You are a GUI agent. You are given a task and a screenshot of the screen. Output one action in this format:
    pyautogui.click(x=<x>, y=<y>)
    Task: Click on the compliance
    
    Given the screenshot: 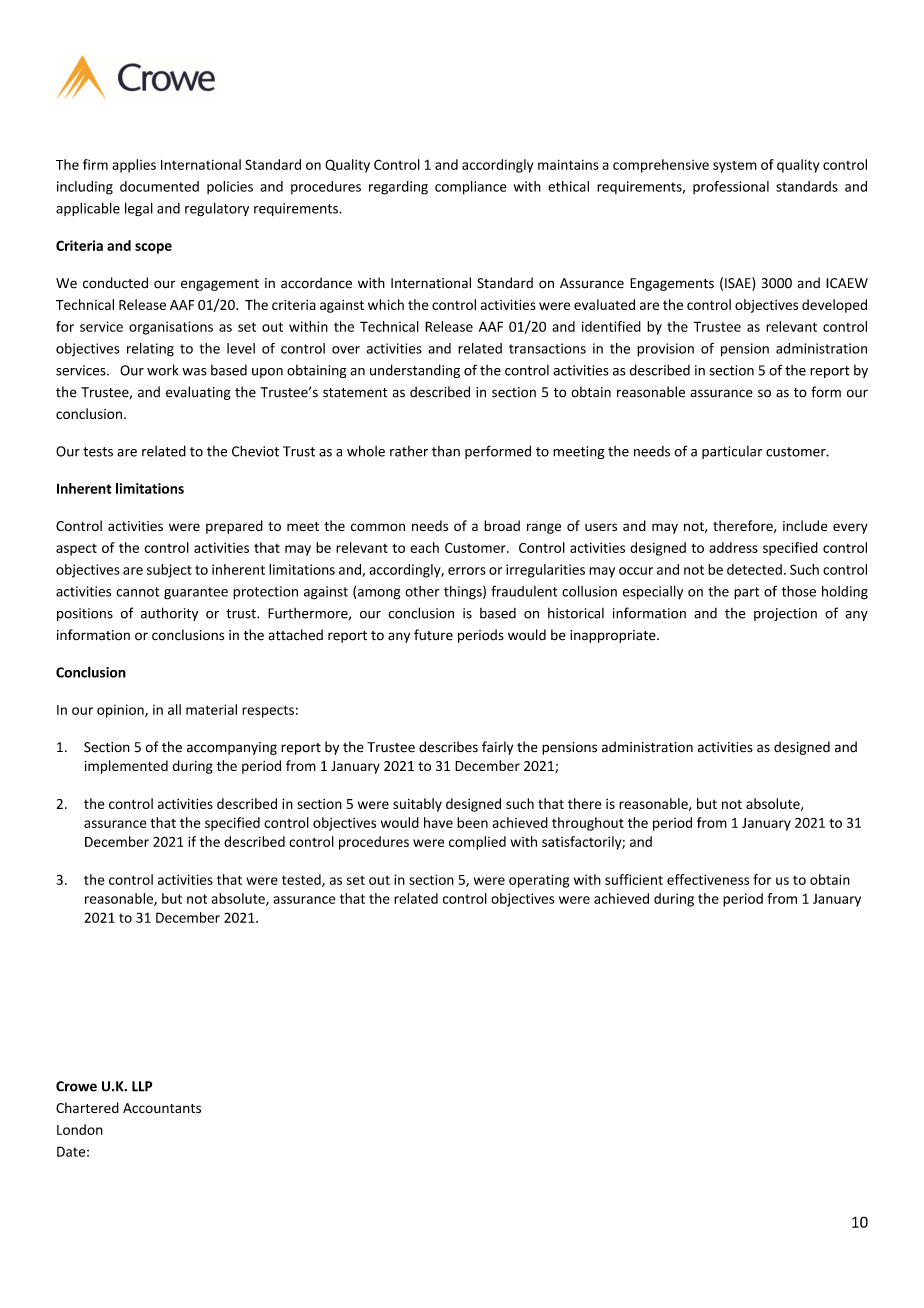 What is the action you would take?
    pyautogui.click(x=471, y=188)
